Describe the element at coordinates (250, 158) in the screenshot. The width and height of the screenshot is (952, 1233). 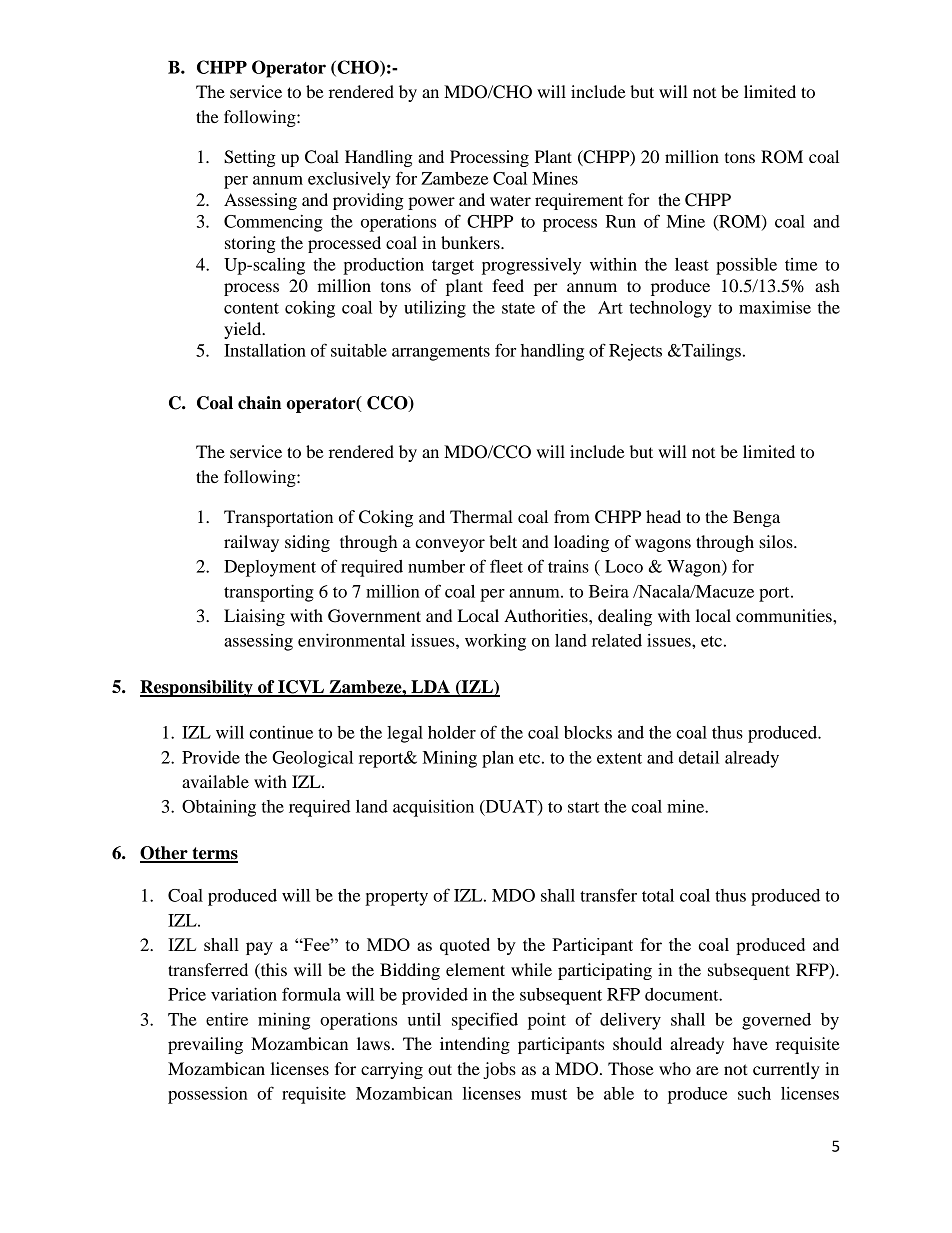
I see `Setting` at that location.
